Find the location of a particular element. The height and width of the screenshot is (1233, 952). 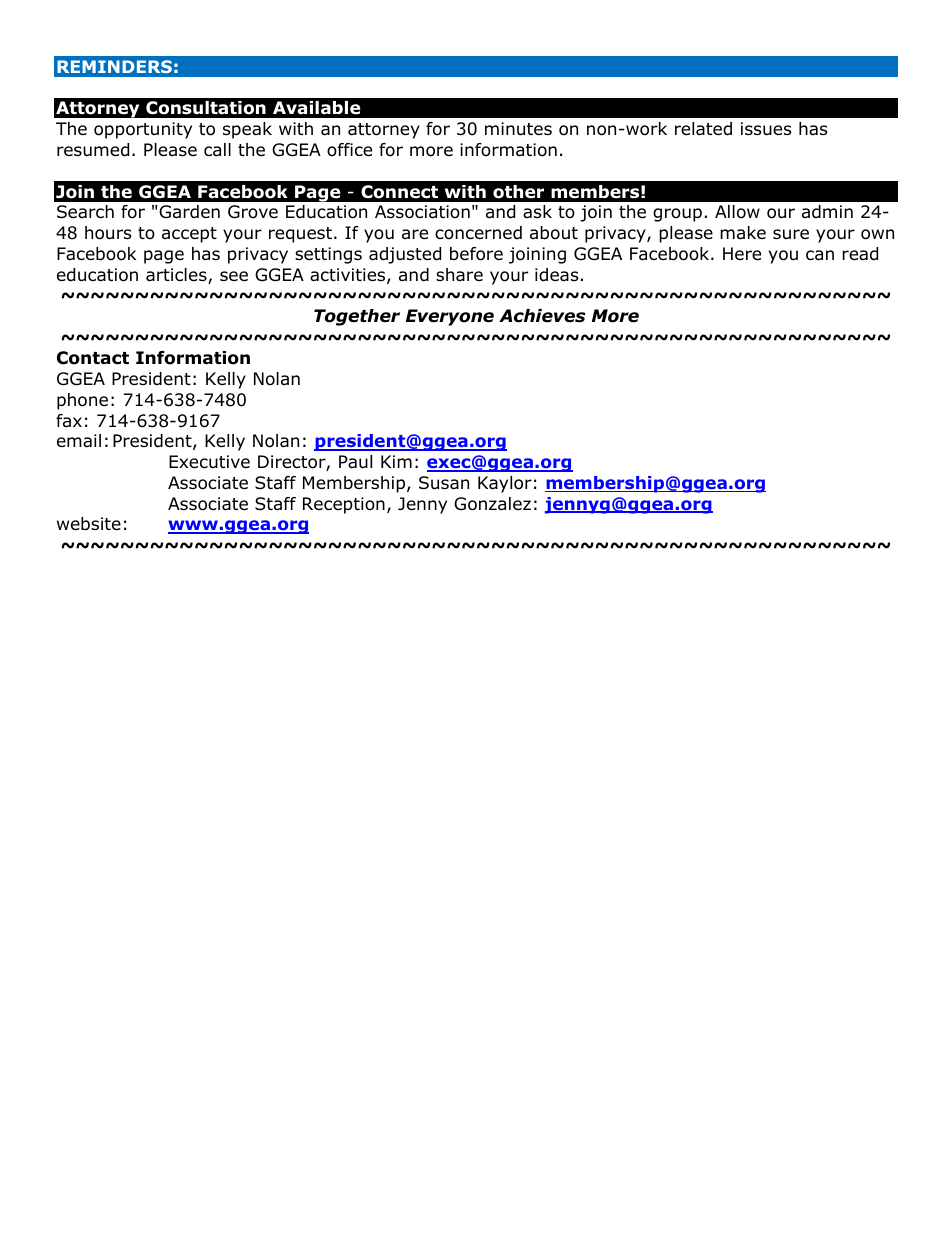

Everyone is located at coordinates (450, 317).
